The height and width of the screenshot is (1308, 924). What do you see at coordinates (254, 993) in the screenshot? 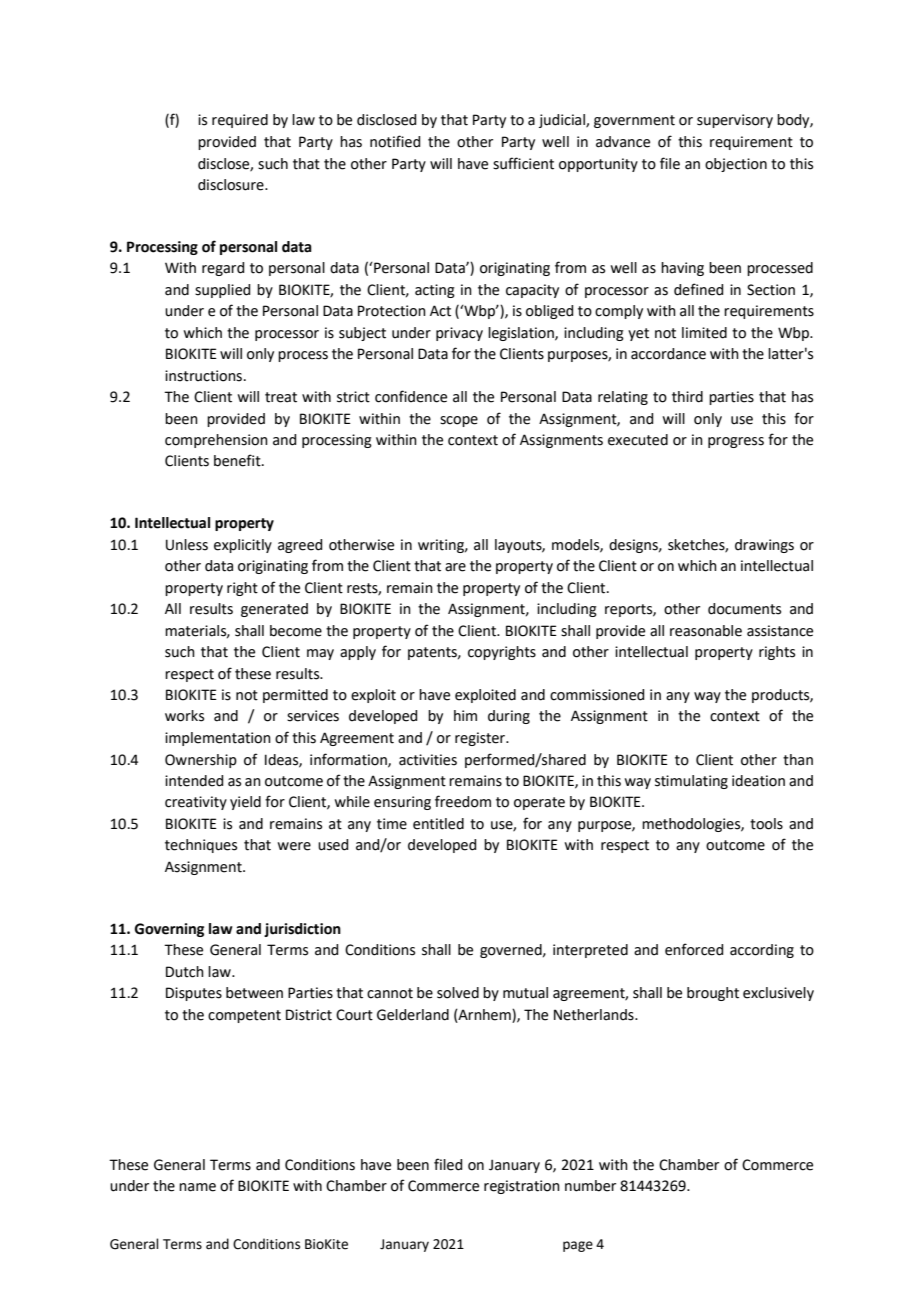
I see `between` at bounding box center [254, 993].
